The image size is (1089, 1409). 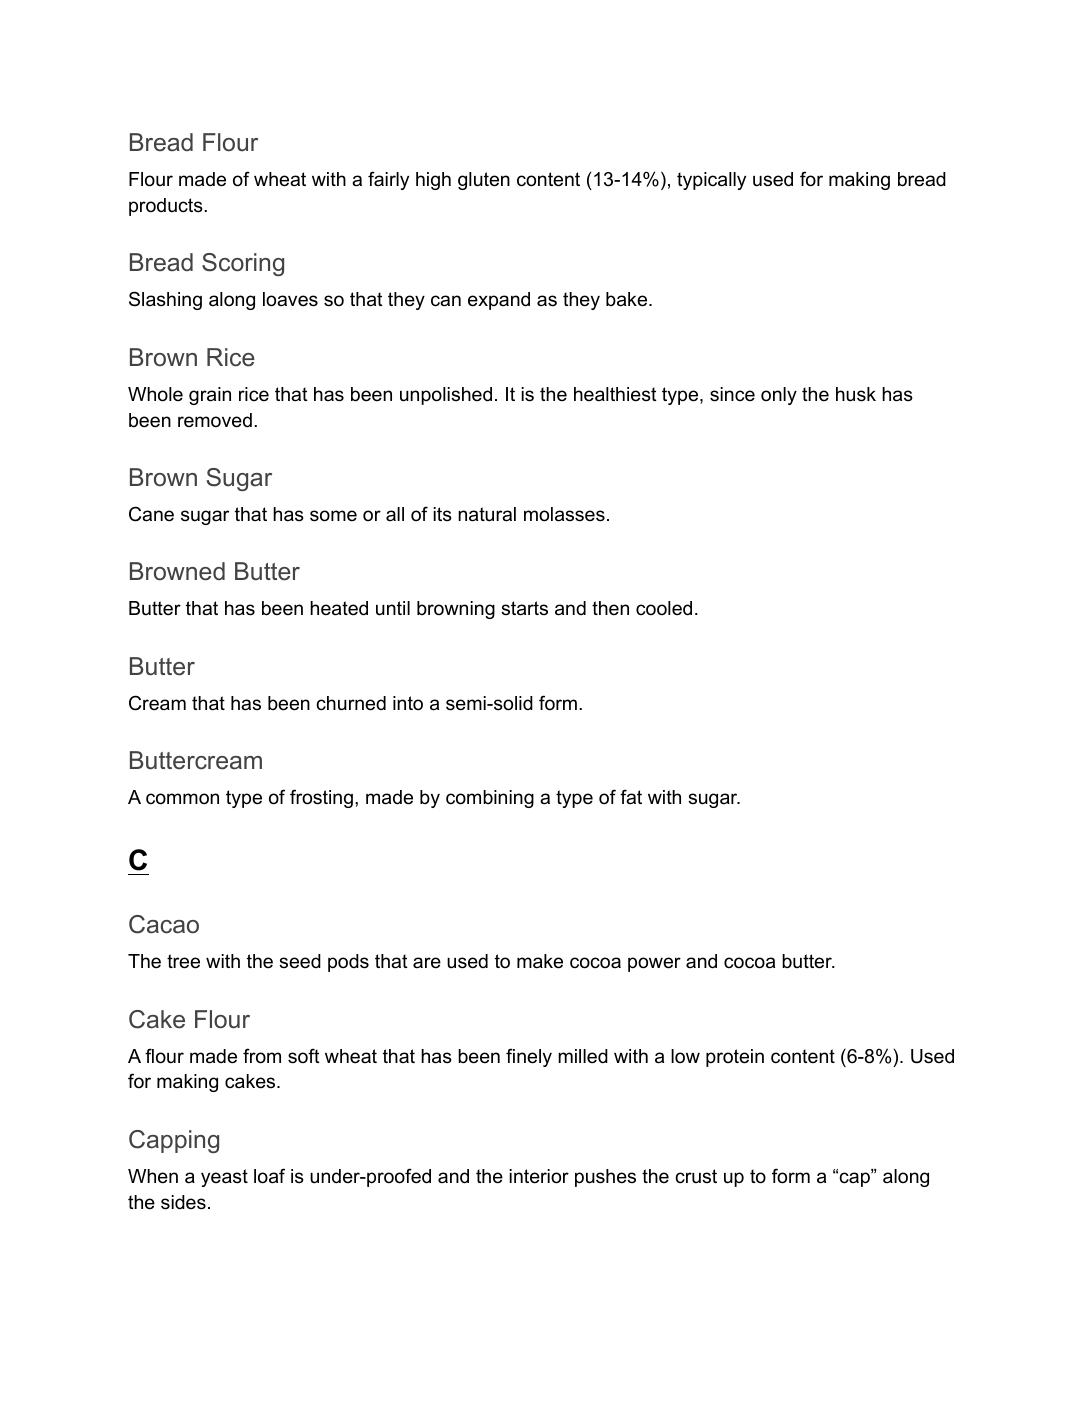 What do you see at coordinates (540, 961) in the page?
I see `make` at bounding box center [540, 961].
